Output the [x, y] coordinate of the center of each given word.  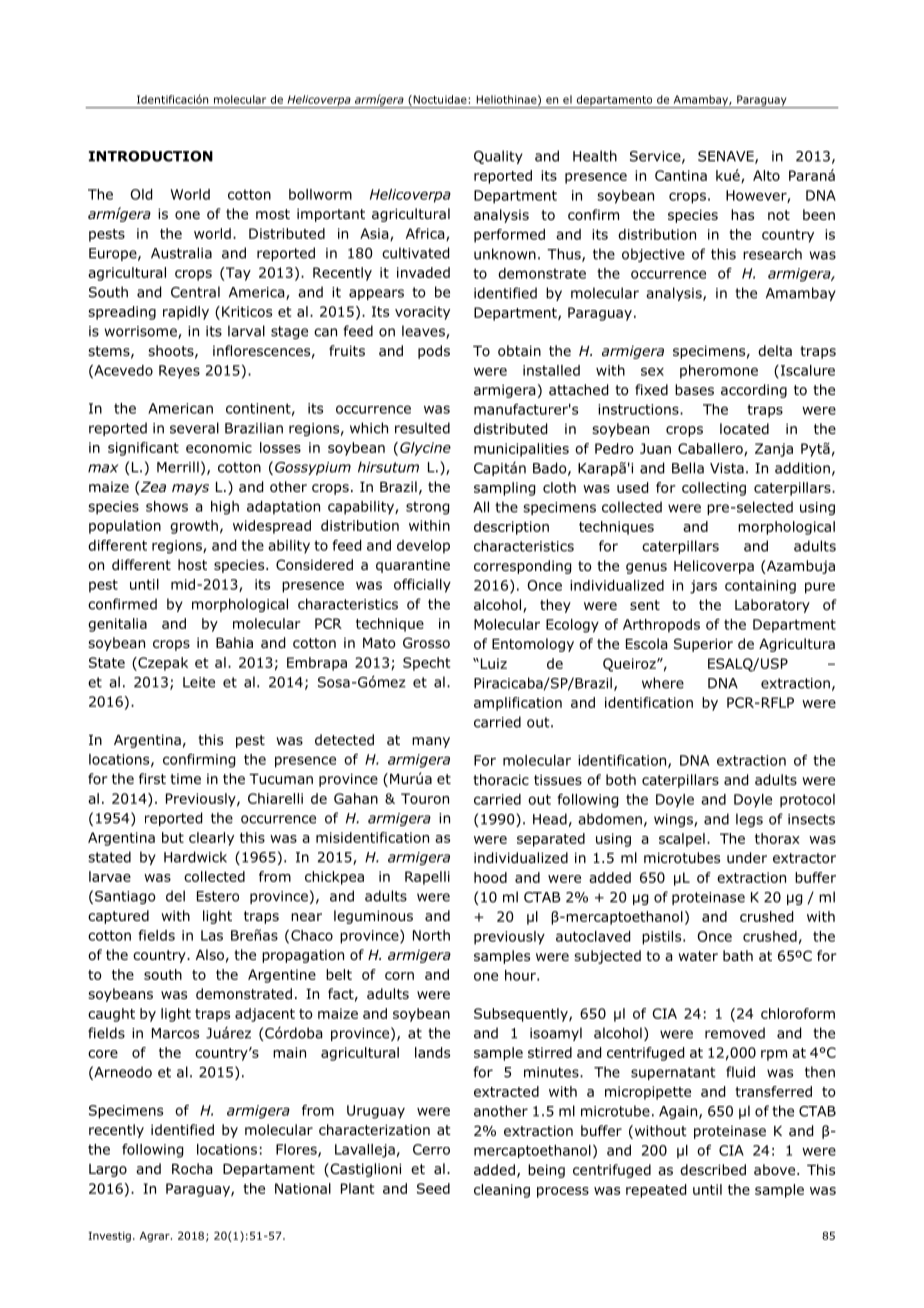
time [185, 779]
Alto [766, 175]
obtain [519, 351]
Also [210, 955]
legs [749, 820]
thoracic [501, 780]
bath [738, 955]
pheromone [719, 372]
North [431, 935]
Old [141, 194]
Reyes [179, 372]
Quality [498, 157]
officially [422, 586]
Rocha [192, 1169]
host [192, 565]
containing [760, 587]
